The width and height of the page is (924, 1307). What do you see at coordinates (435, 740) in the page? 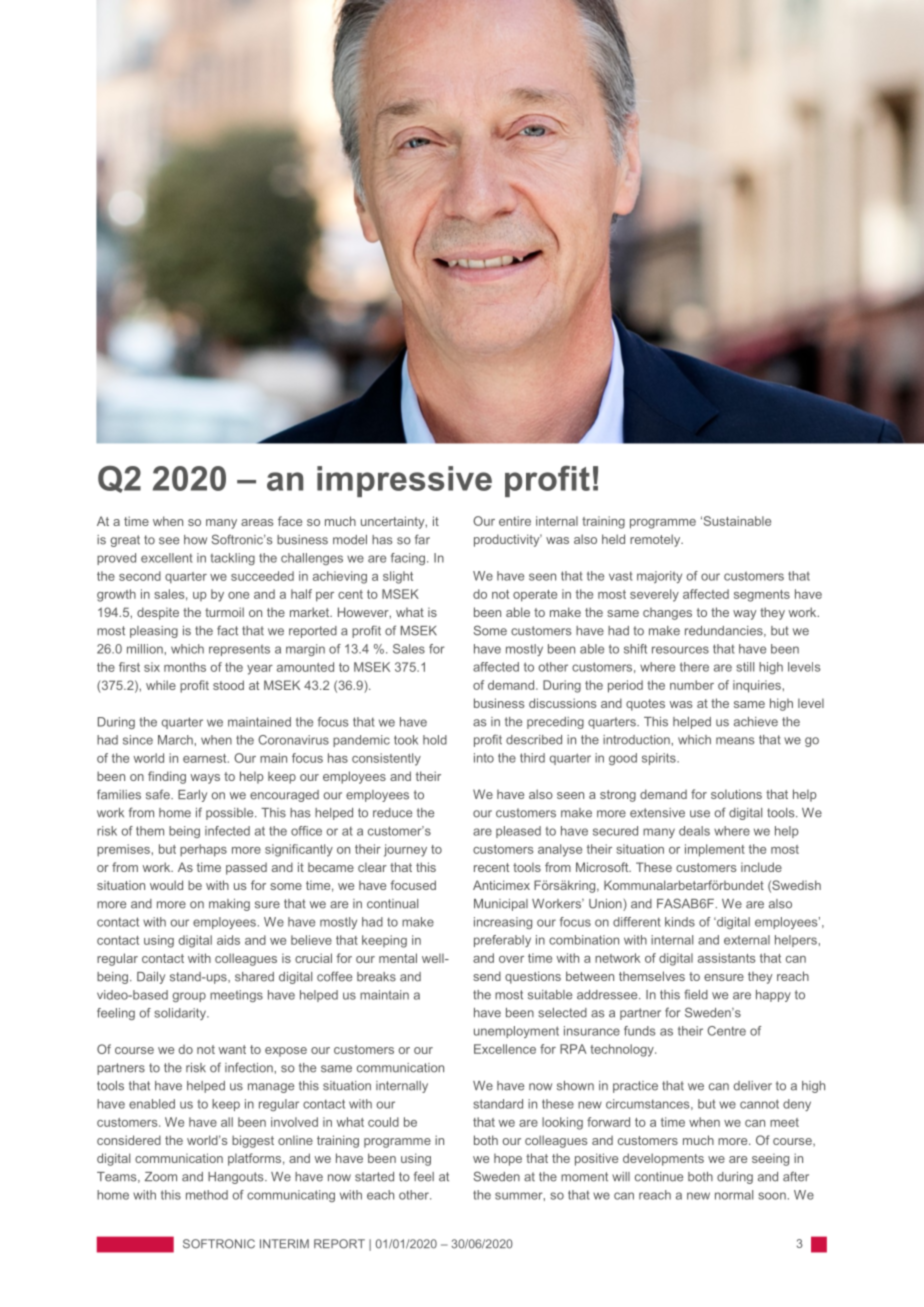
I see `hold` at bounding box center [435, 740].
